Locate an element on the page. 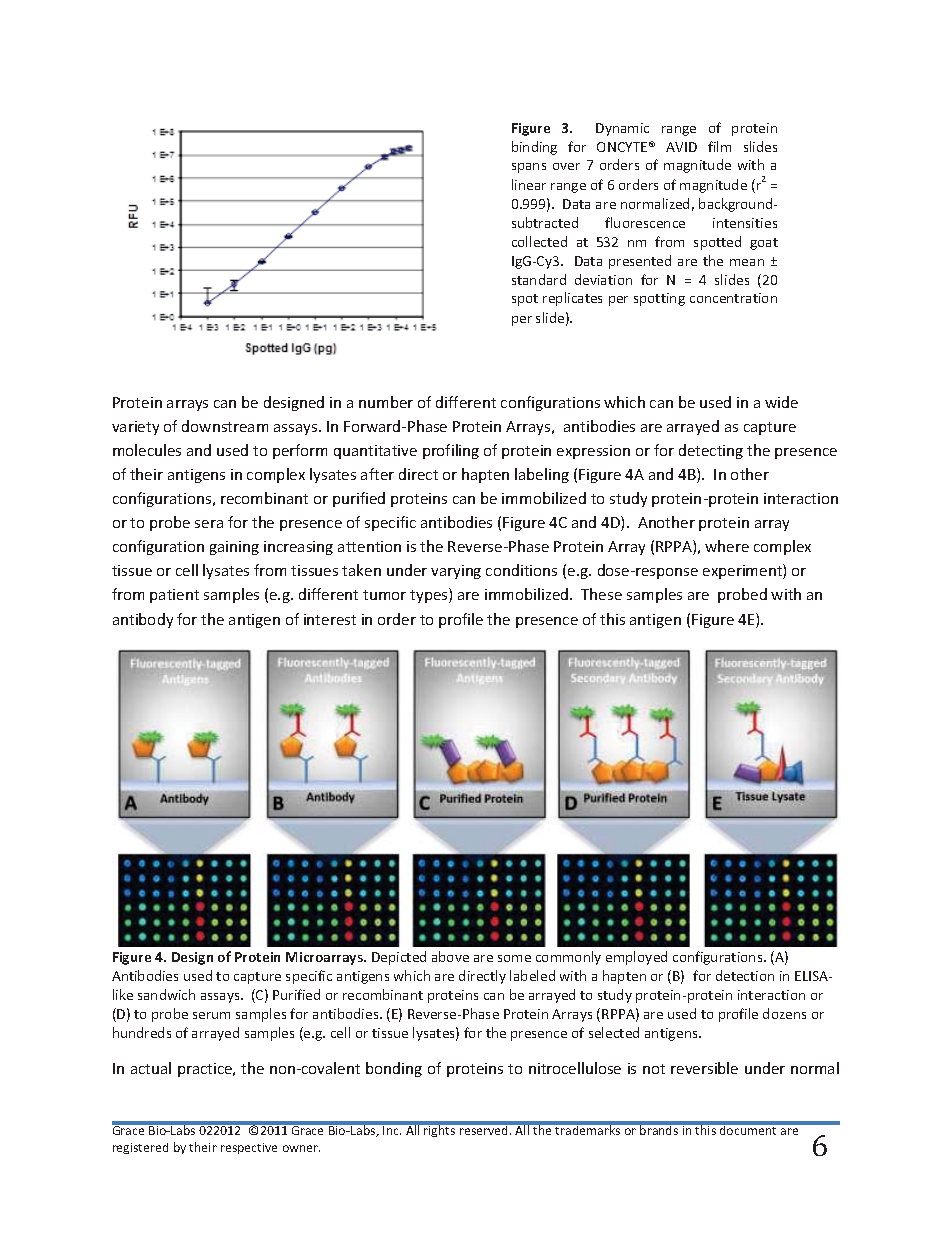  serum is located at coordinates (211, 1015).
